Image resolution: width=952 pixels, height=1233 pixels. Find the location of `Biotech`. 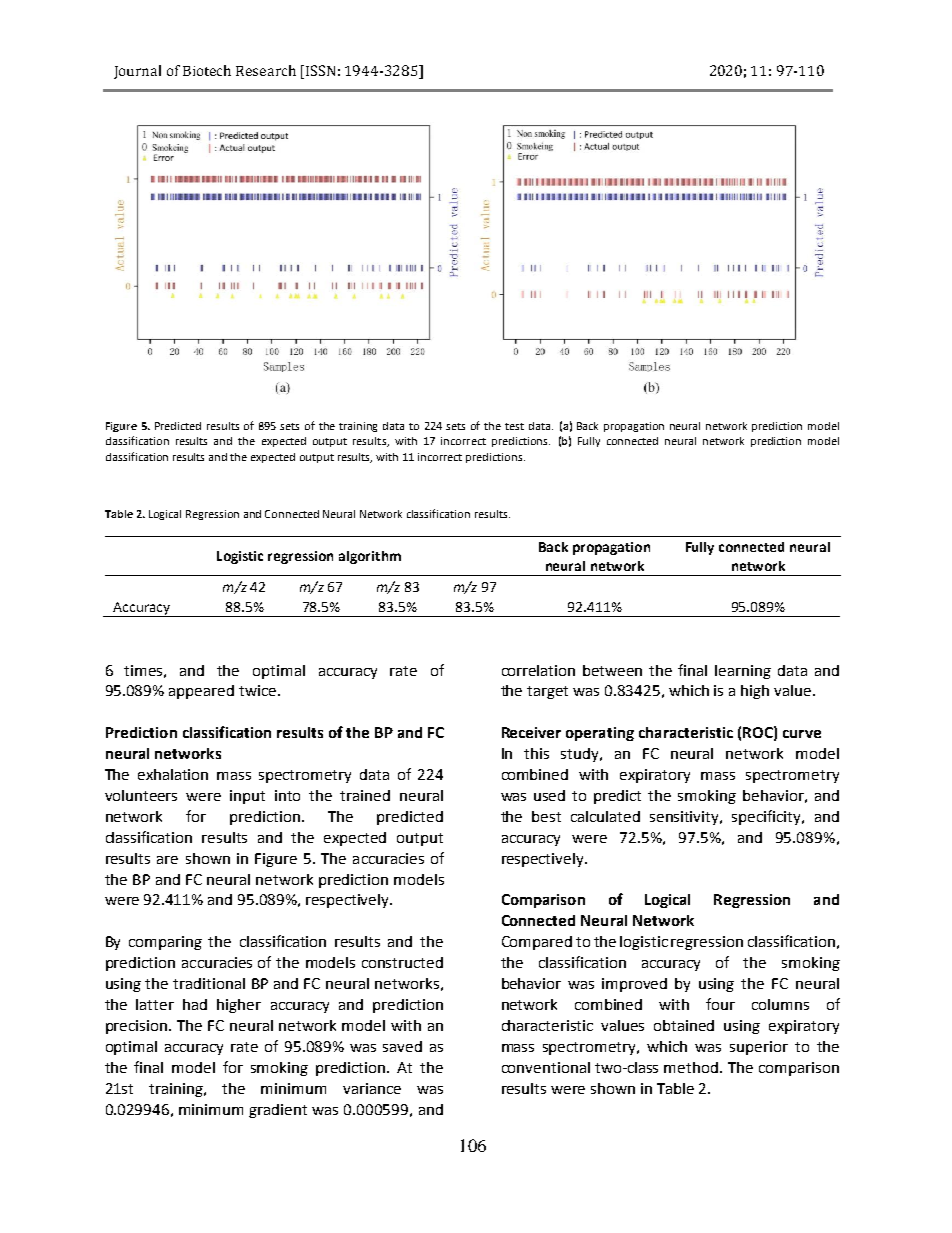

Biotech is located at coordinates (207, 70).
